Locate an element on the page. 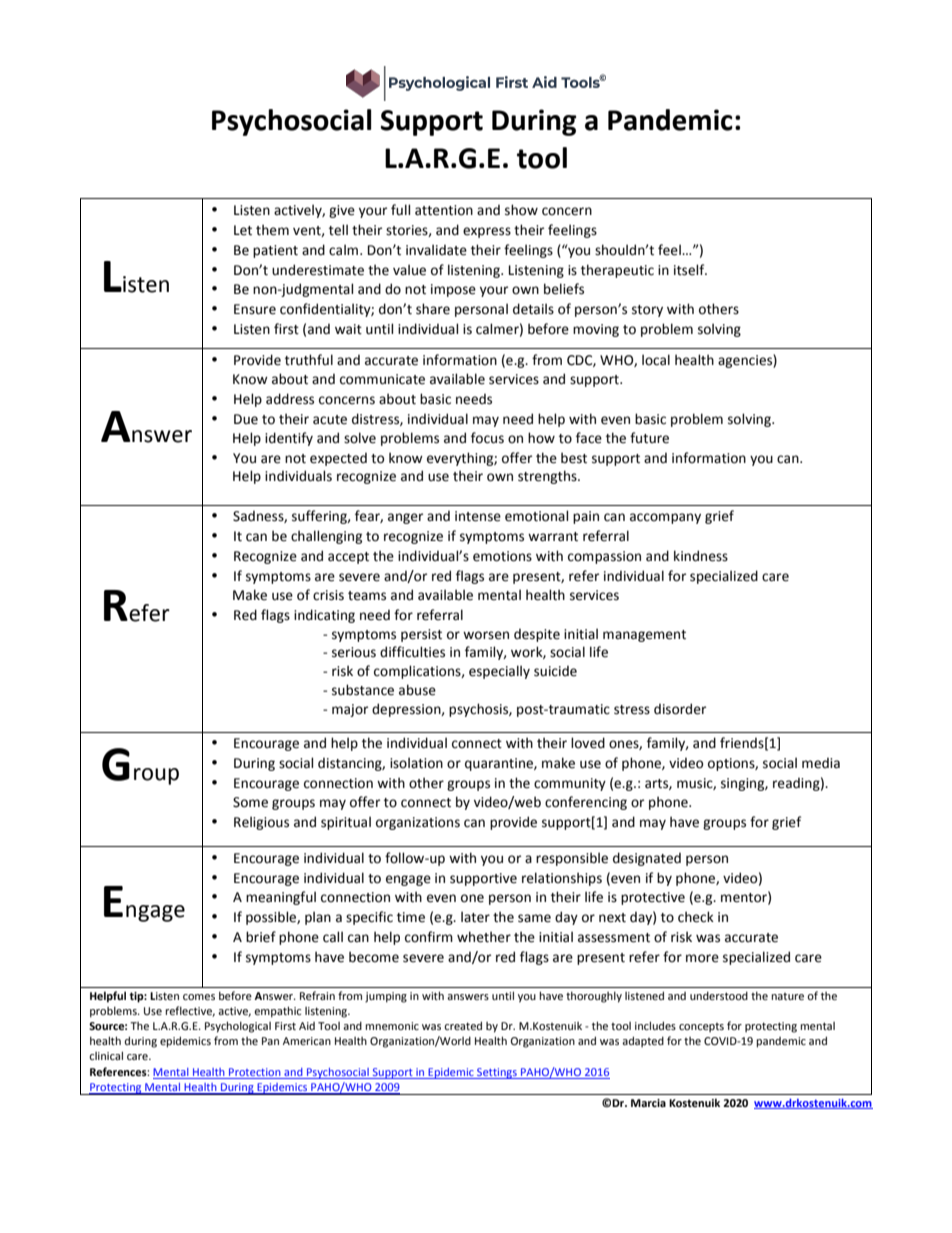  Protection is located at coordinates (255, 1072).
